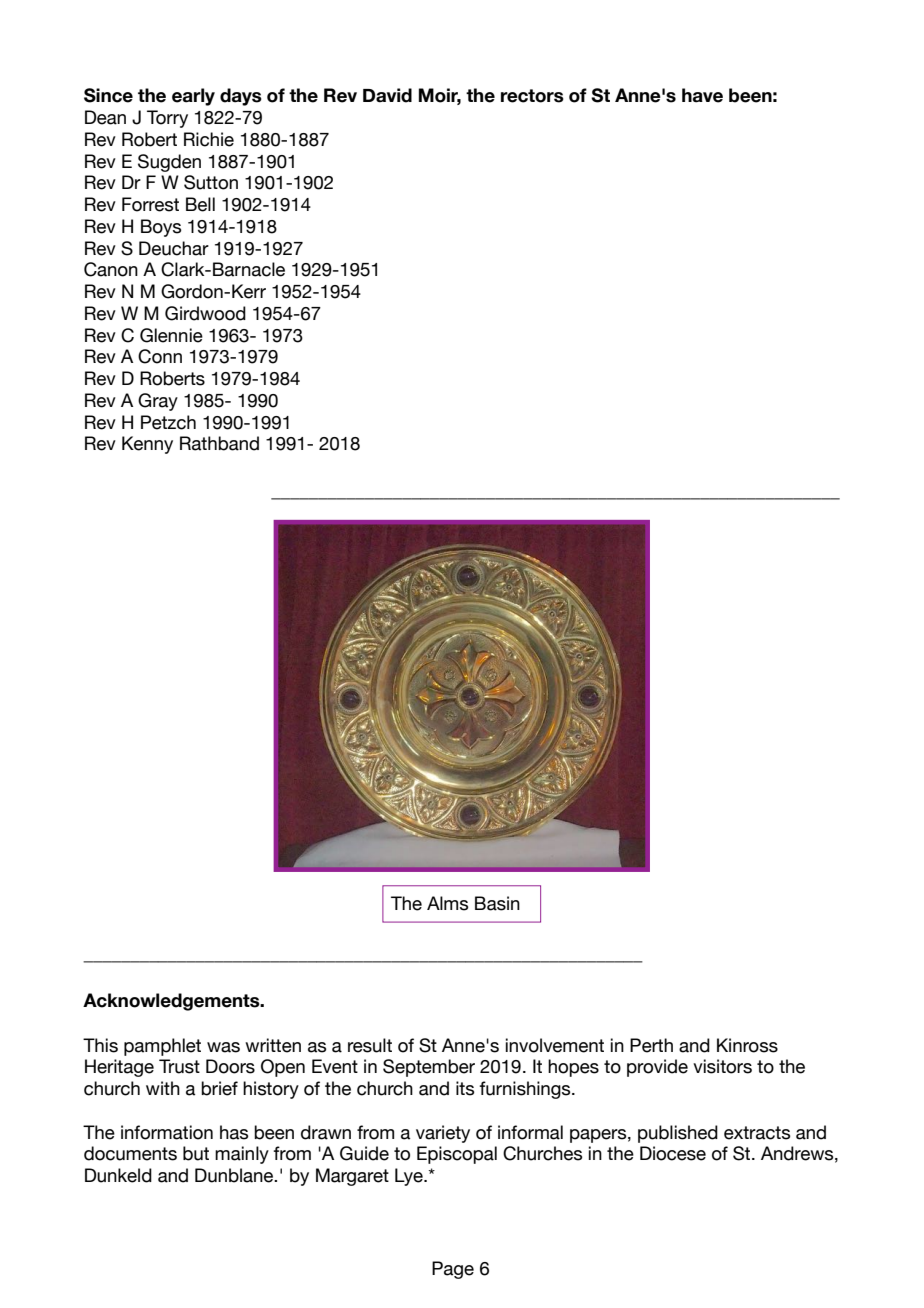 The image size is (924, 1308). I want to click on Basin, so click(497, 903).
